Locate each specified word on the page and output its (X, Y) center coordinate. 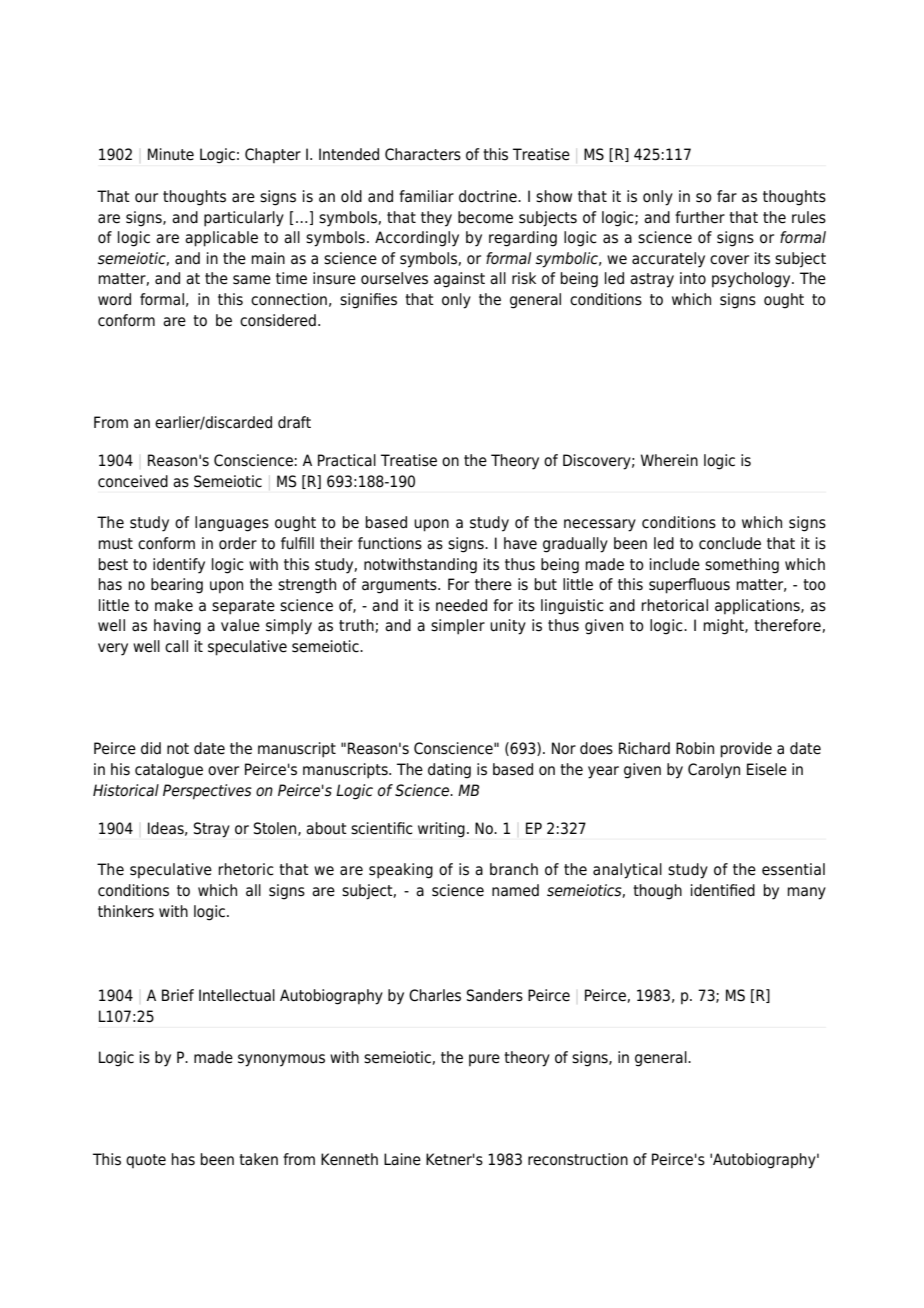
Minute (171, 154)
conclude (730, 543)
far (727, 196)
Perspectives (207, 792)
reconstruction (578, 1159)
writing (441, 830)
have (520, 543)
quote (146, 1161)
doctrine (489, 196)
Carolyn (714, 771)
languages (232, 524)
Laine (402, 1159)
